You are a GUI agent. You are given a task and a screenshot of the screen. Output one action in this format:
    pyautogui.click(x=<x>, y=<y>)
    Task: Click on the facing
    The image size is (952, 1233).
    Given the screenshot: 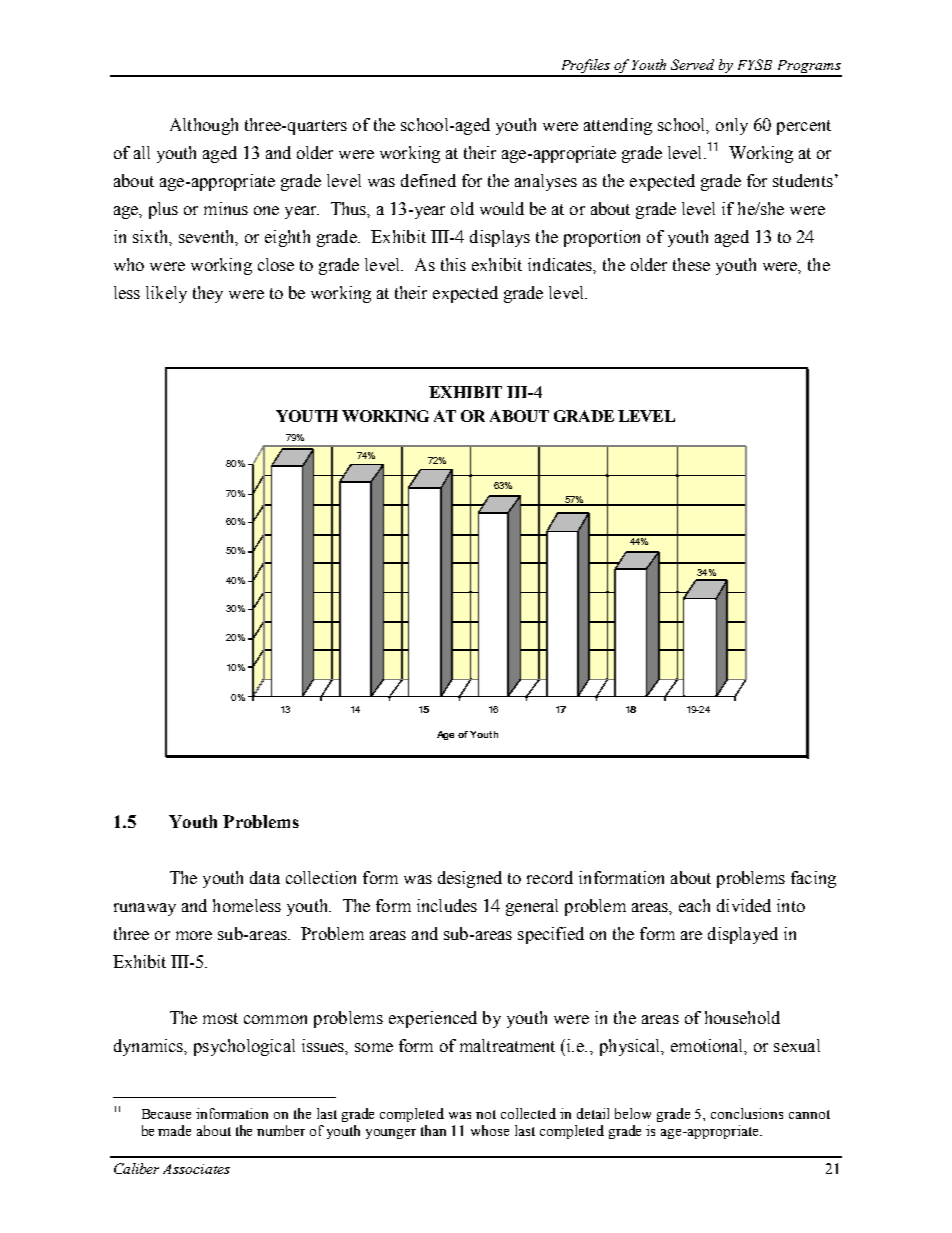 What is the action you would take?
    pyautogui.click(x=813, y=879)
